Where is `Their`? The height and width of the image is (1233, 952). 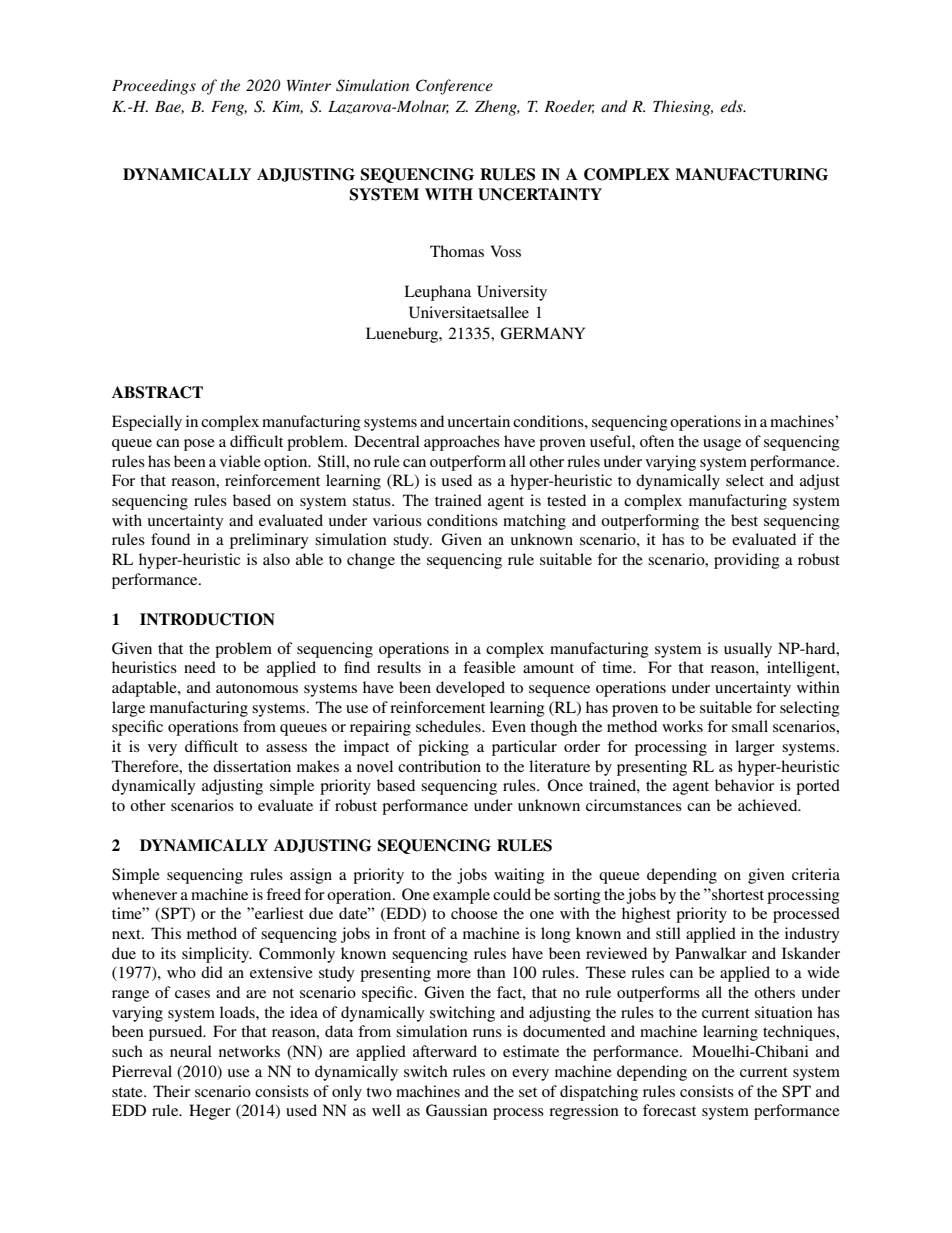
Their is located at coordinates (171, 1091).
